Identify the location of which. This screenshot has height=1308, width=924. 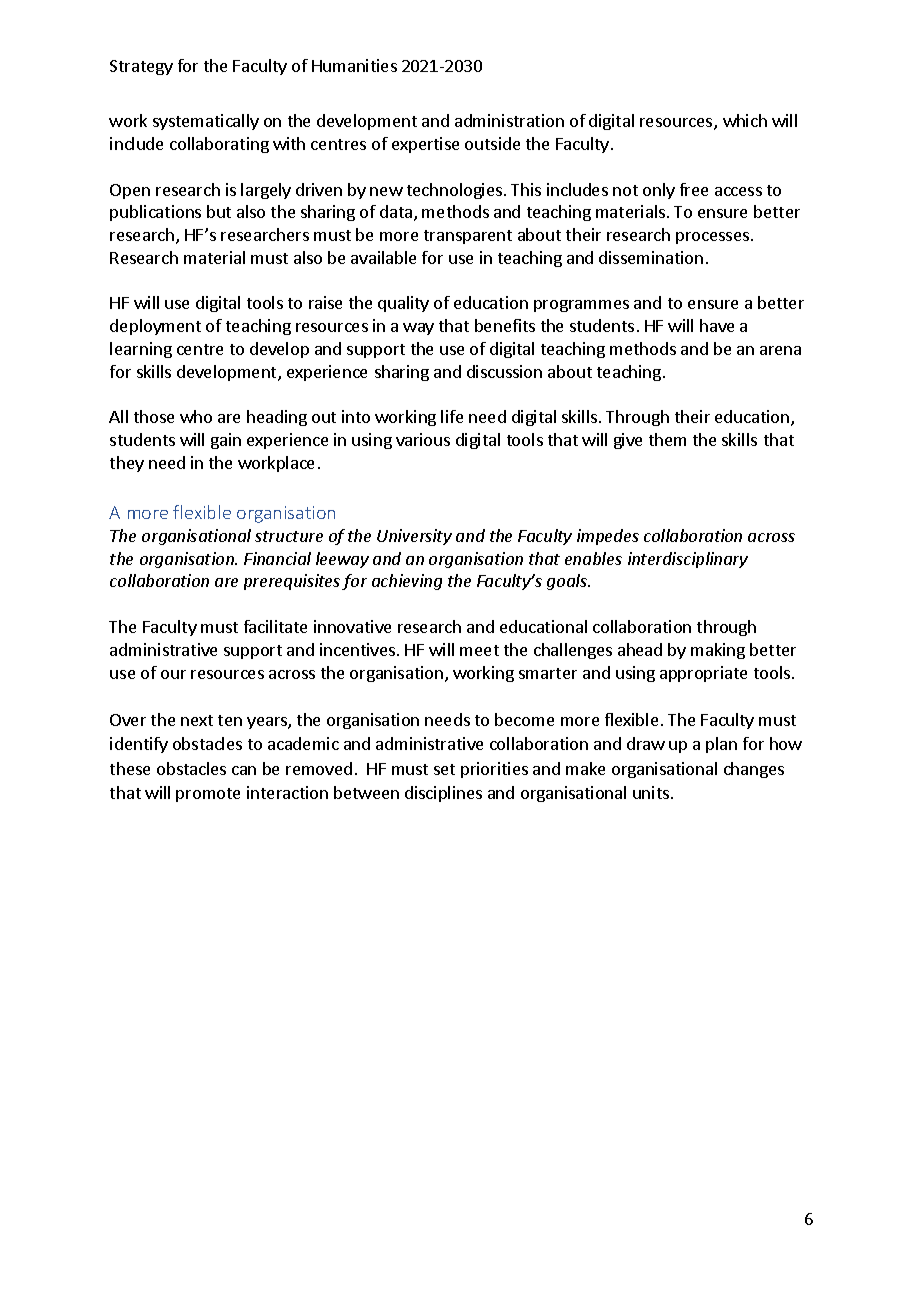
(745, 120).
